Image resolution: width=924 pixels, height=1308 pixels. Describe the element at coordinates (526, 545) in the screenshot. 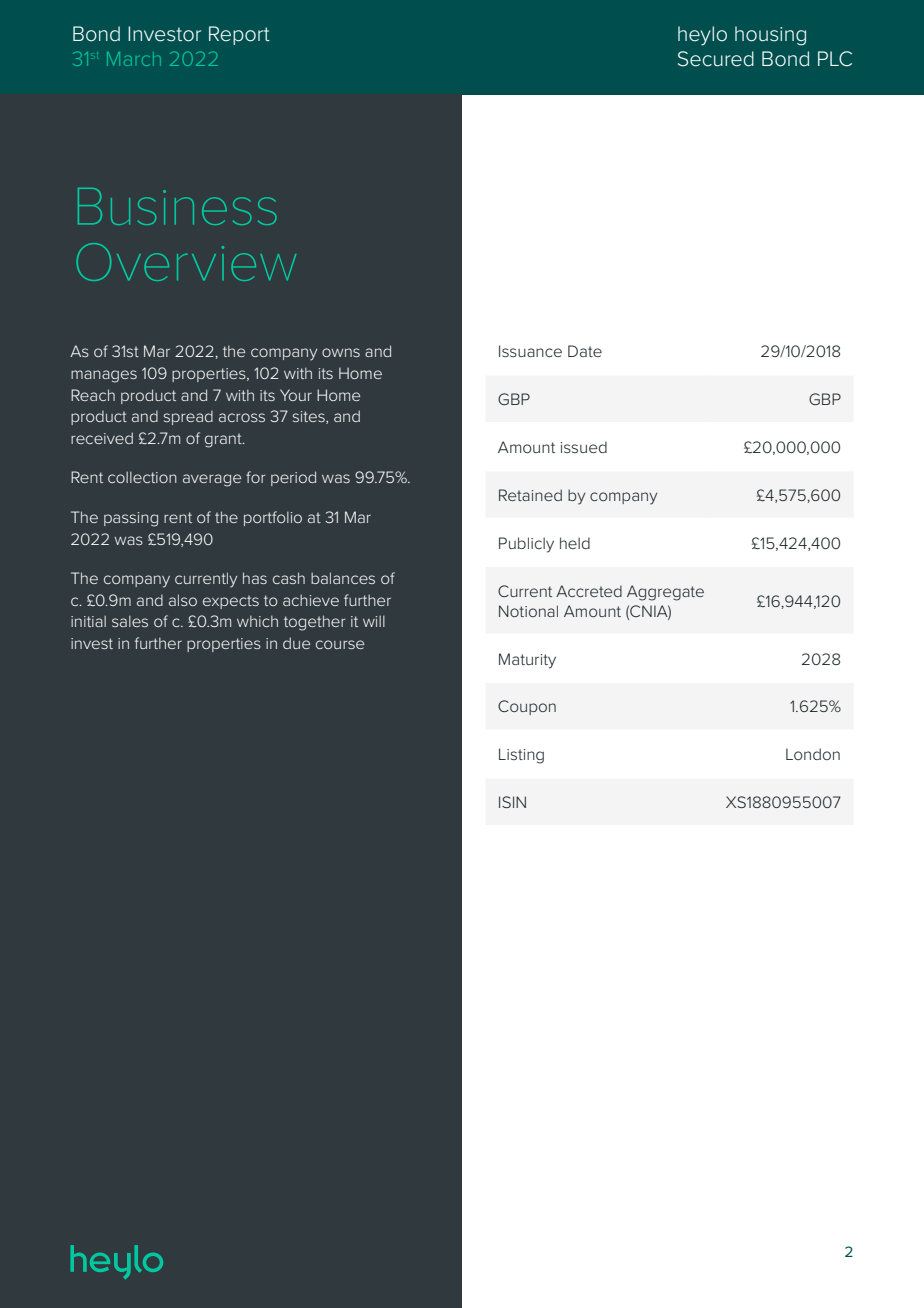

I see `Publicly` at that location.
